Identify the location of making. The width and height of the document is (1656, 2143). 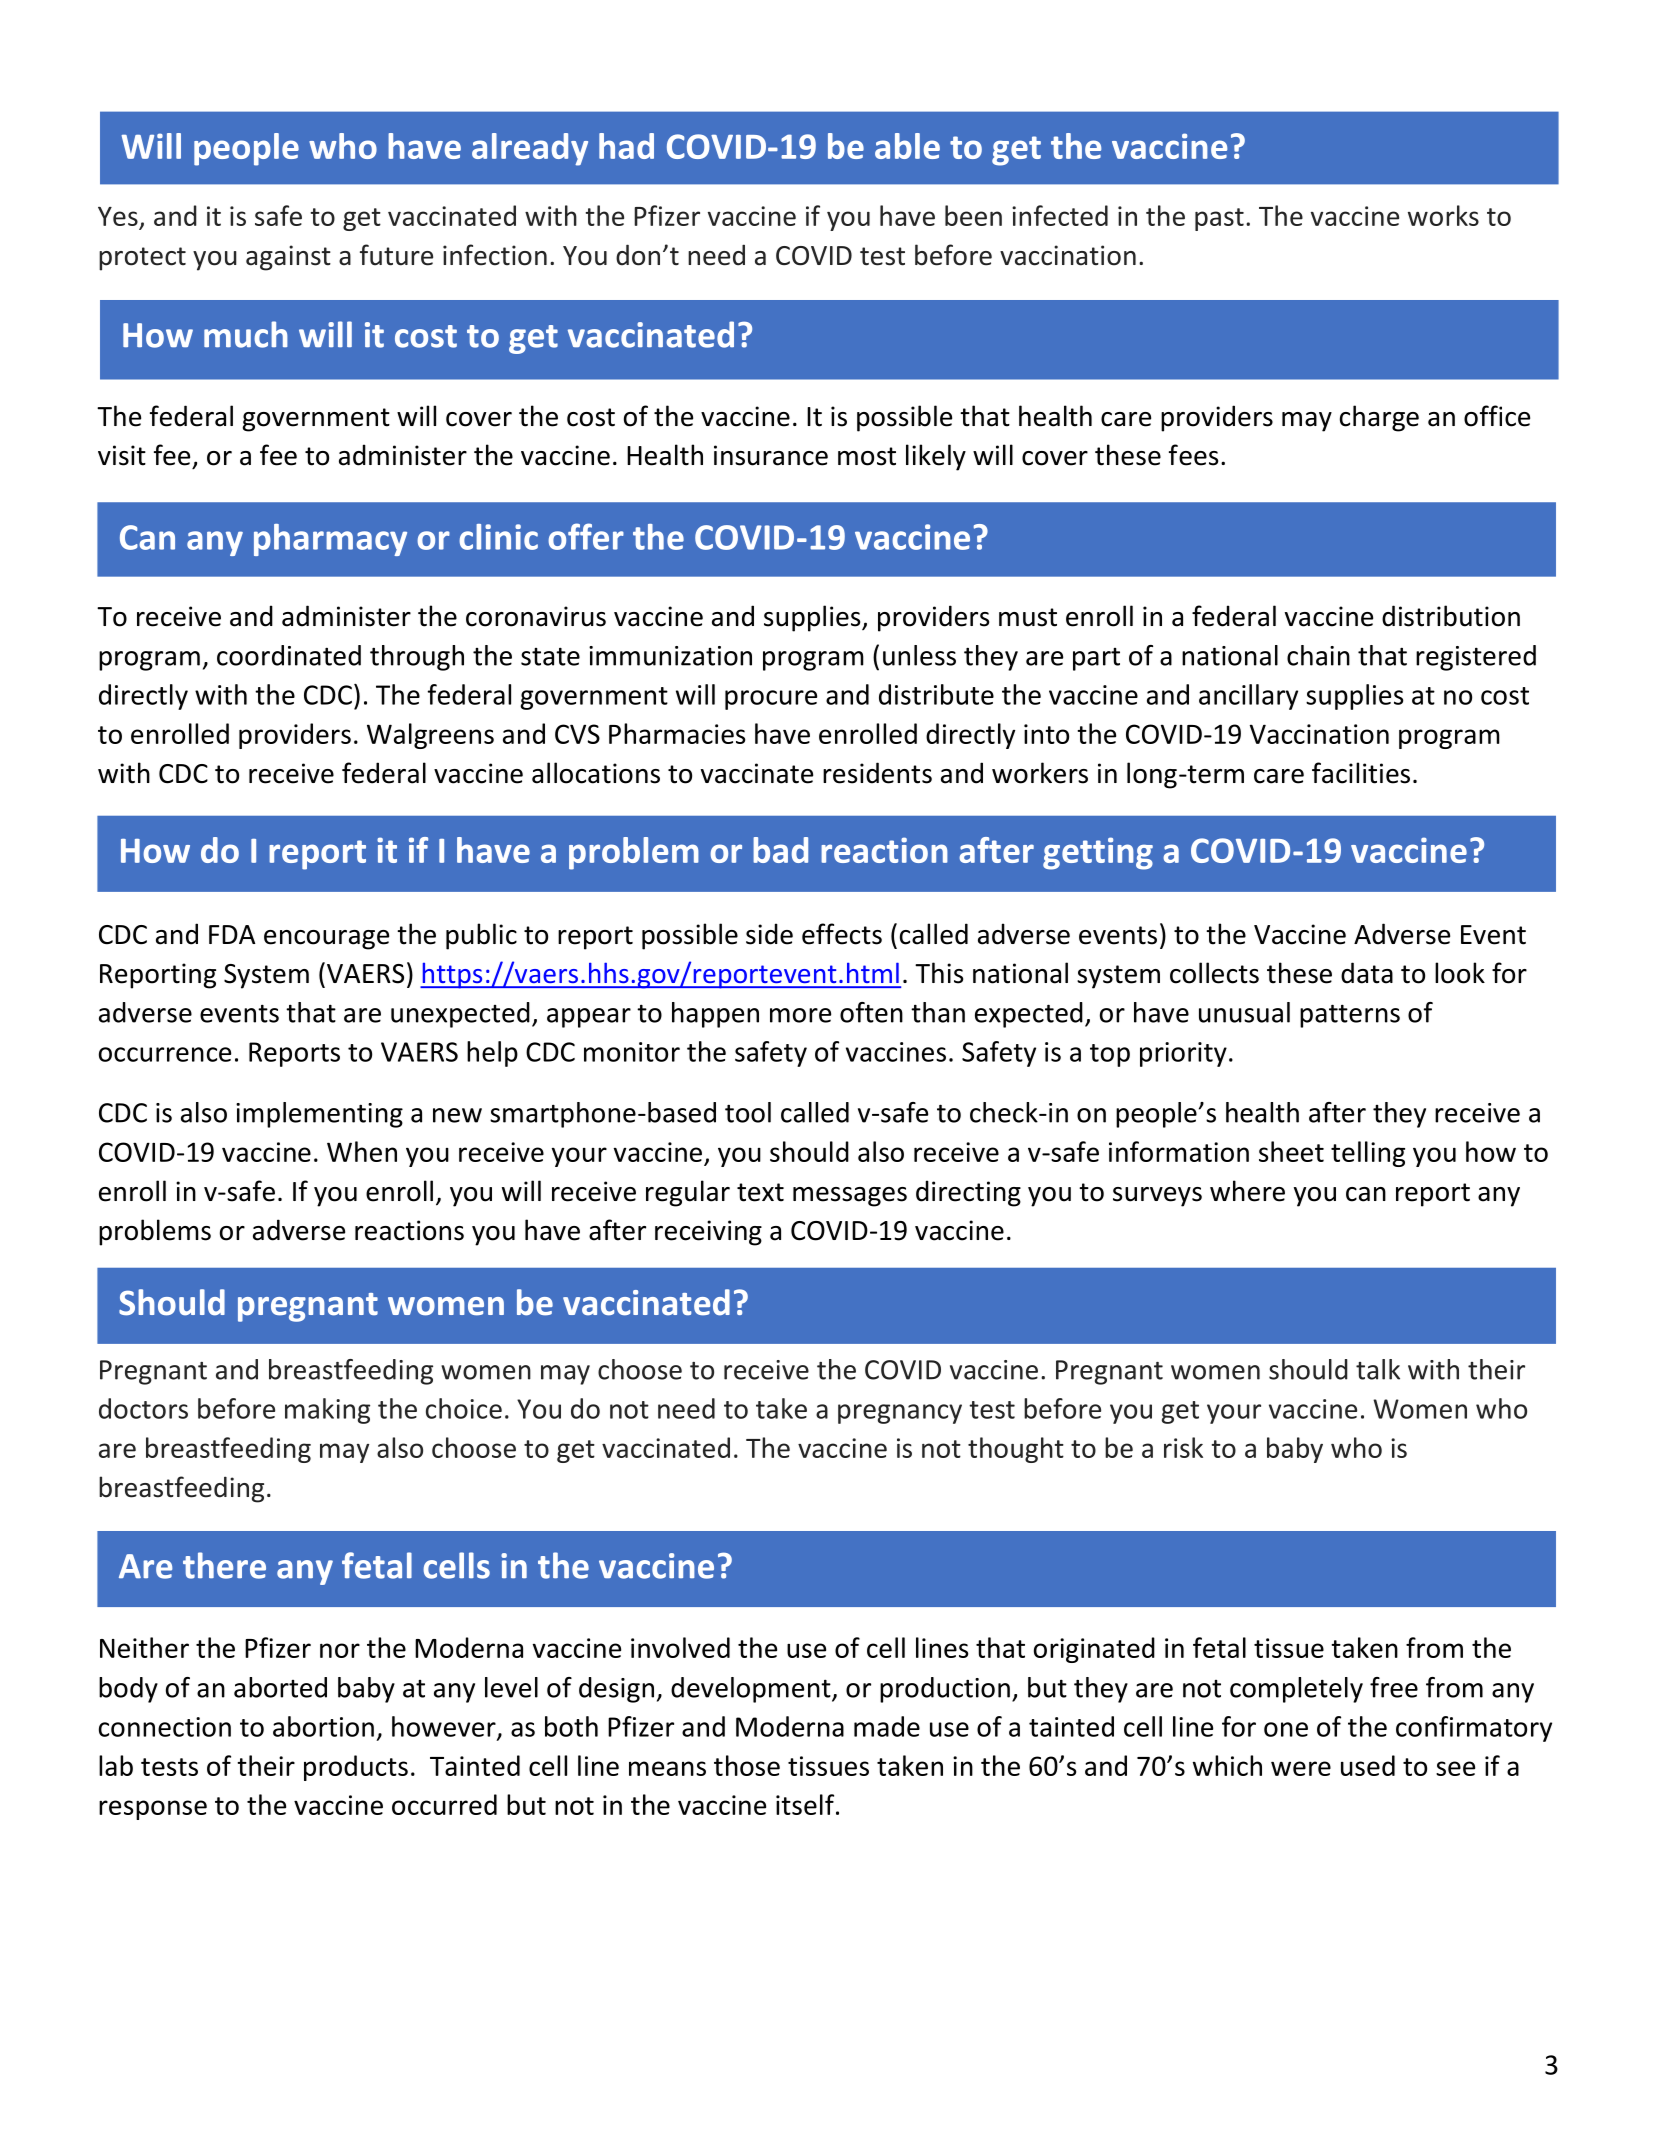
(327, 1411).
